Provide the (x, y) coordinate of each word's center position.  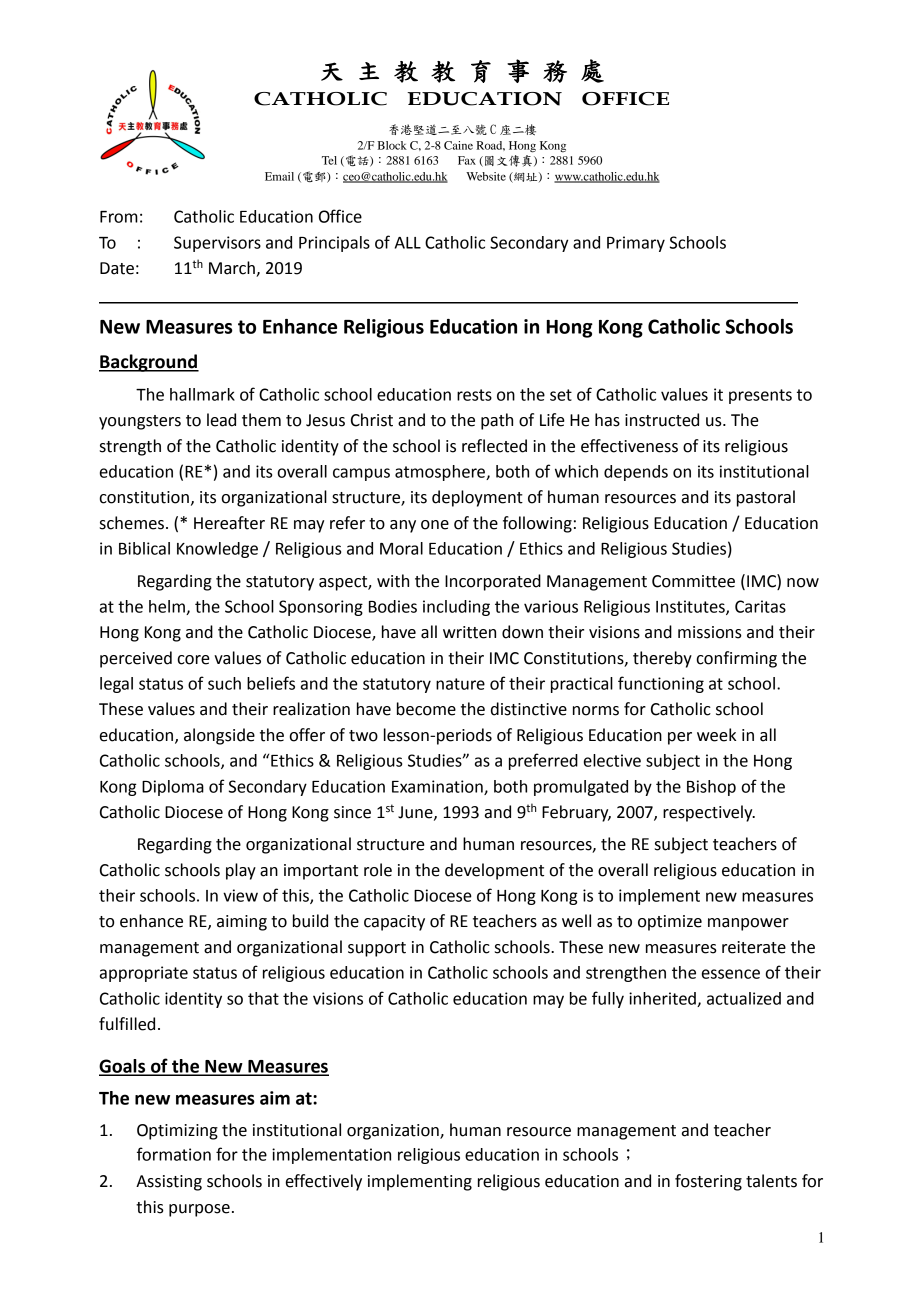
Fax (467, 160)
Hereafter (229, 523)
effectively (324, 1182)
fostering (708, 1182)
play (241, 871)
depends (636, 473)
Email (279, 176)
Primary (636, 244)
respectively (709, 813)
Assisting (169, 1183)
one (435, 525)
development (494, 871)
